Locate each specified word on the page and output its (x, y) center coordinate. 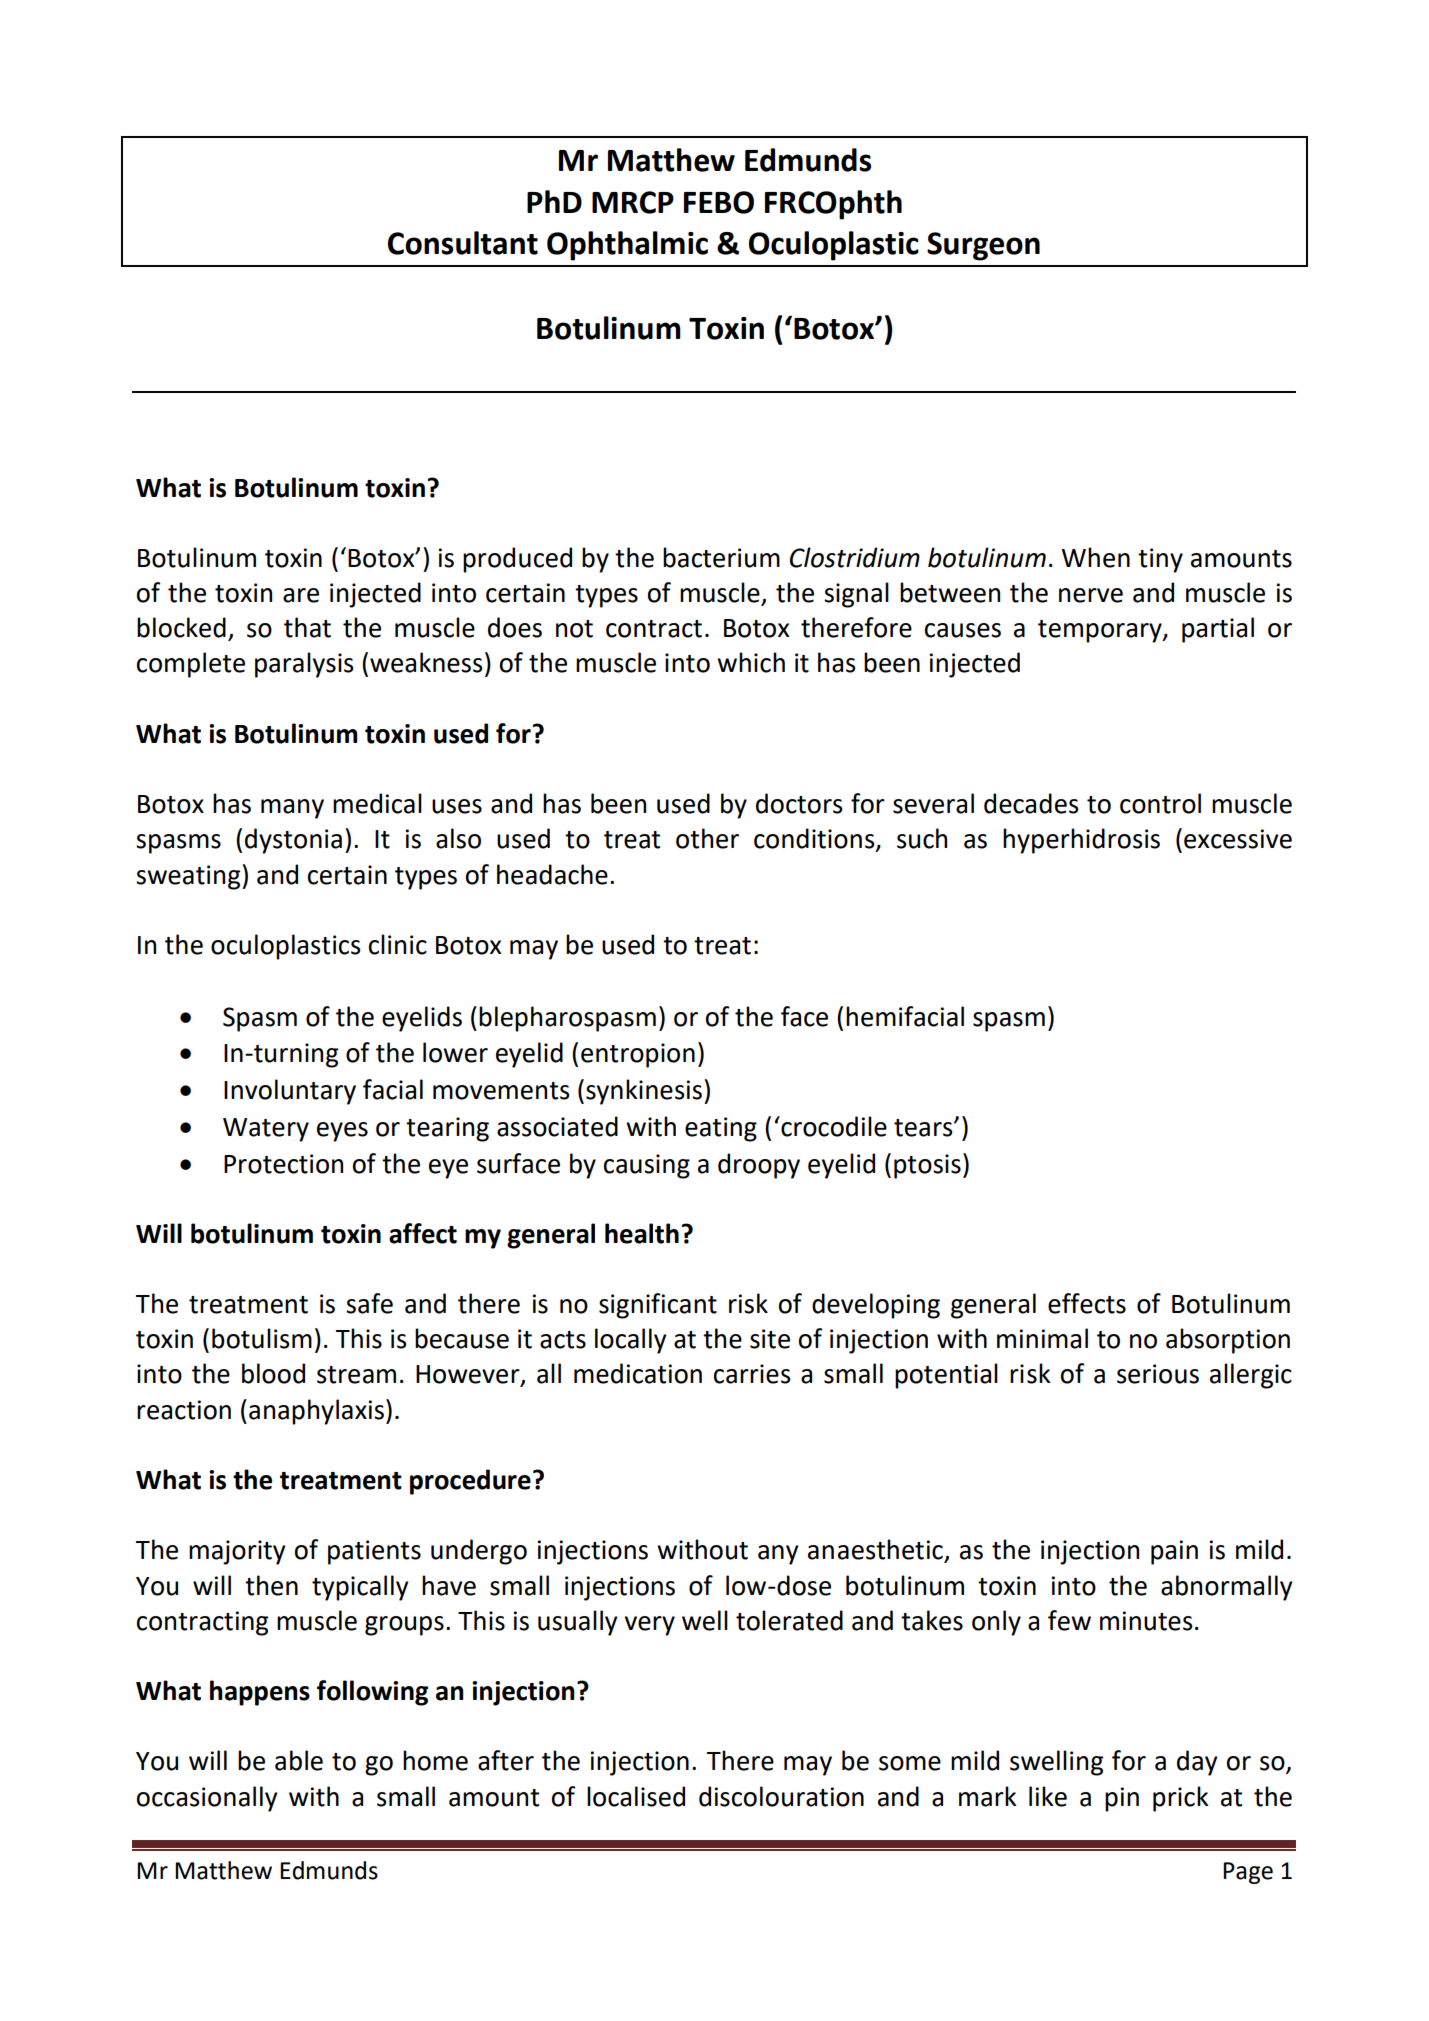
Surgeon (983, 246)
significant (658, 1306)
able (299, 1760)
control (1160, 803)
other (707, 838)
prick (1181, 1799)
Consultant (463, 243)
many (292, 809)
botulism (262, 1338)
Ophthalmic (627, 246)
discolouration (781, 1796)
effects (1087, 1303)
